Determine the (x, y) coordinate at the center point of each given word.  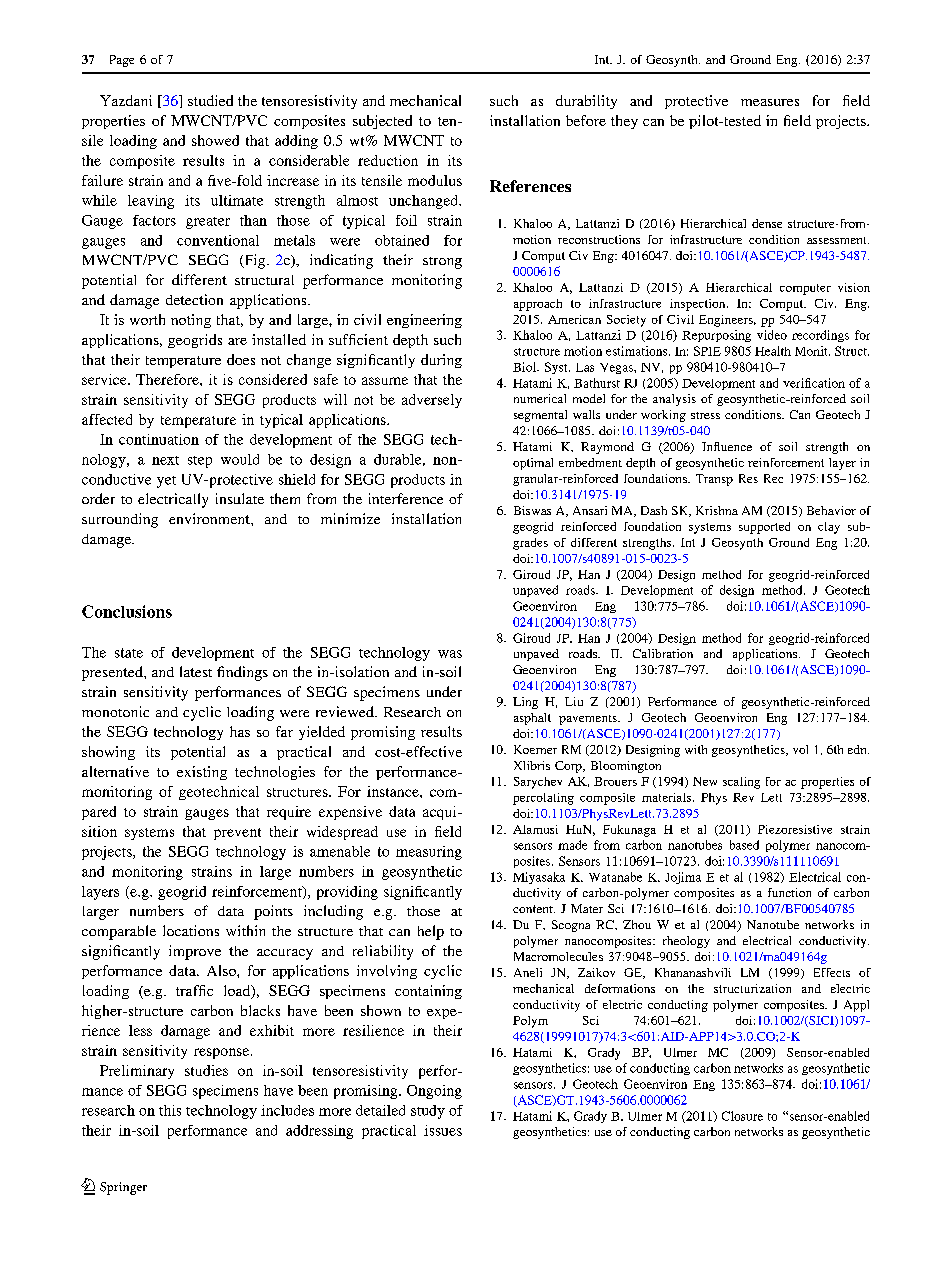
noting (191, 321)
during (441, 361)
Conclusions (127, 611)
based (744, 845)
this (170, 1110)
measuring (429, 853)
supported (764, 528)
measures (770, 102)
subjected (382, 122)
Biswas (532, 510)
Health (773, 351)
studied (210, 100)
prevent (237, 834)
